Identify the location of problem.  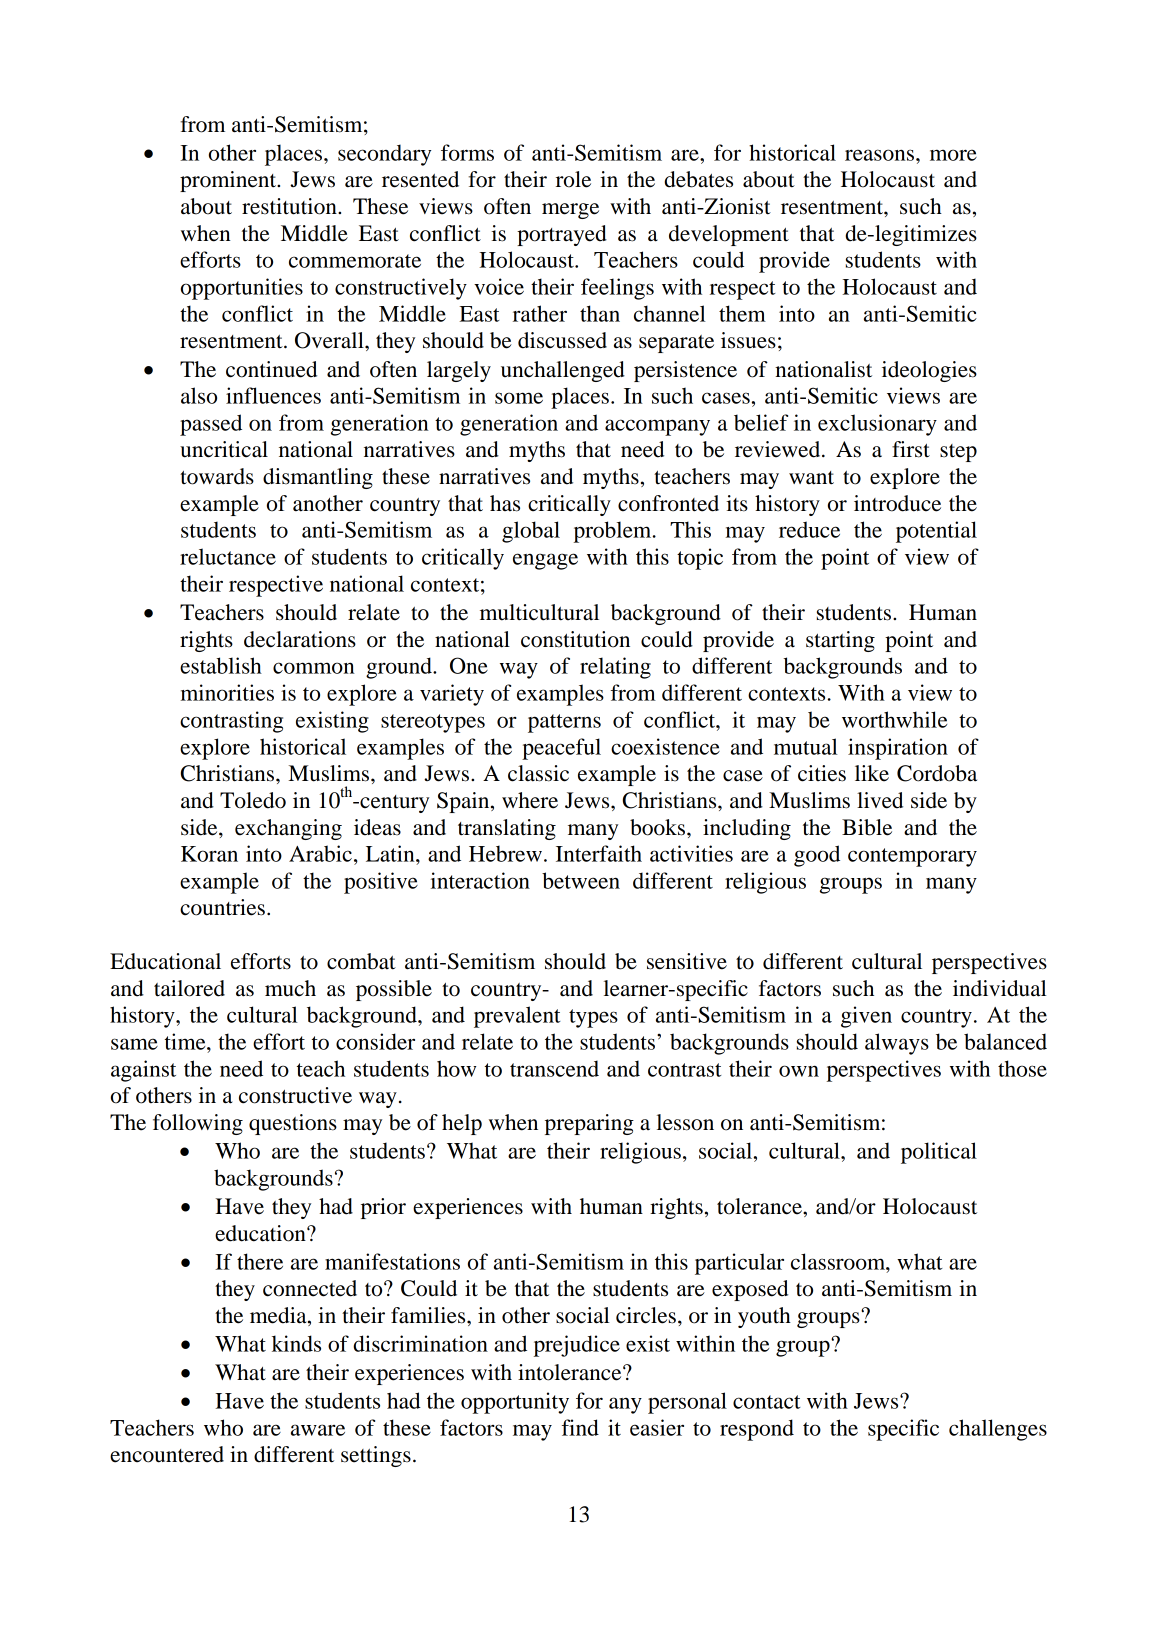
(614, 532).
